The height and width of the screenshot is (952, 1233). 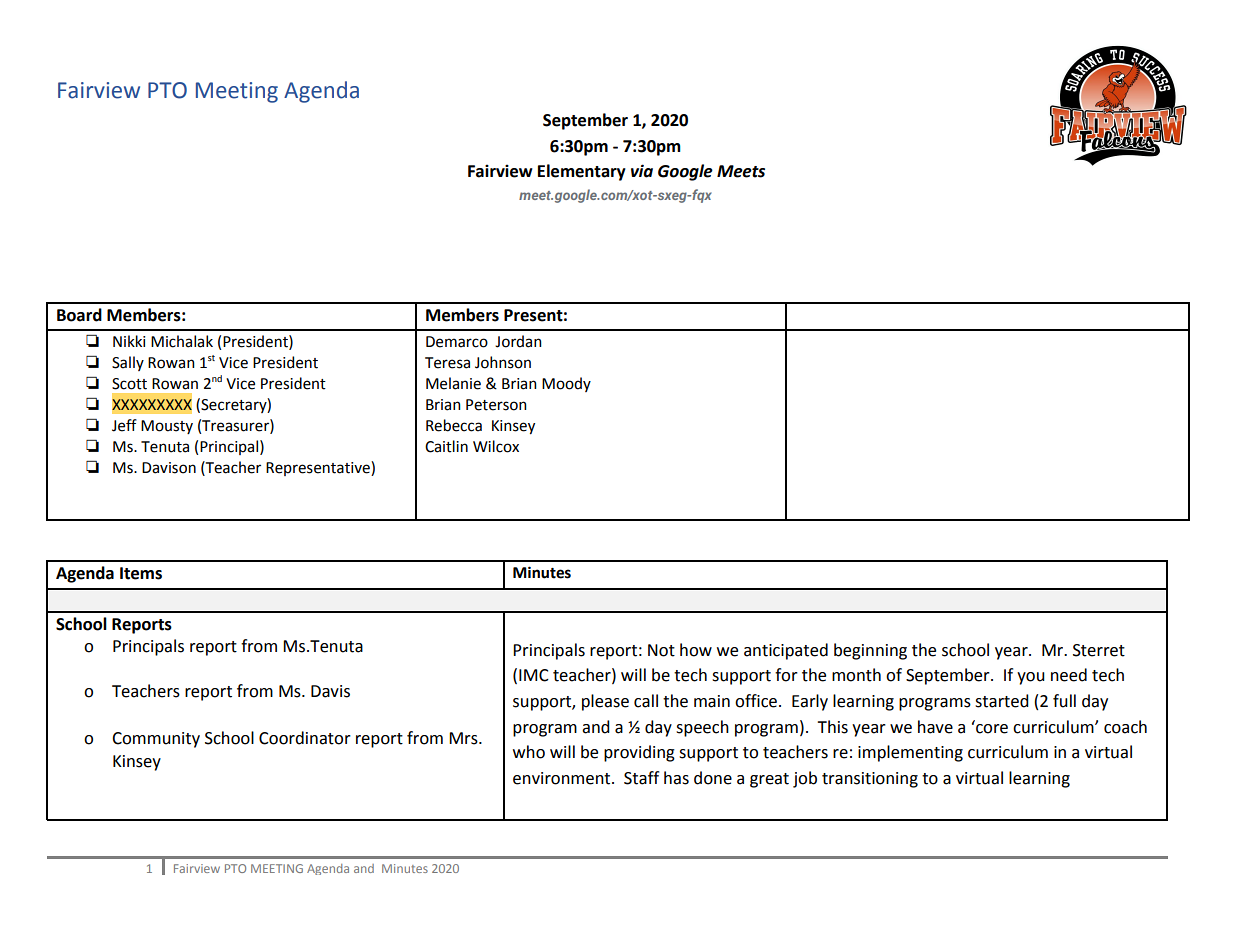 I want to click on providing, so click(x=639, y=753).
